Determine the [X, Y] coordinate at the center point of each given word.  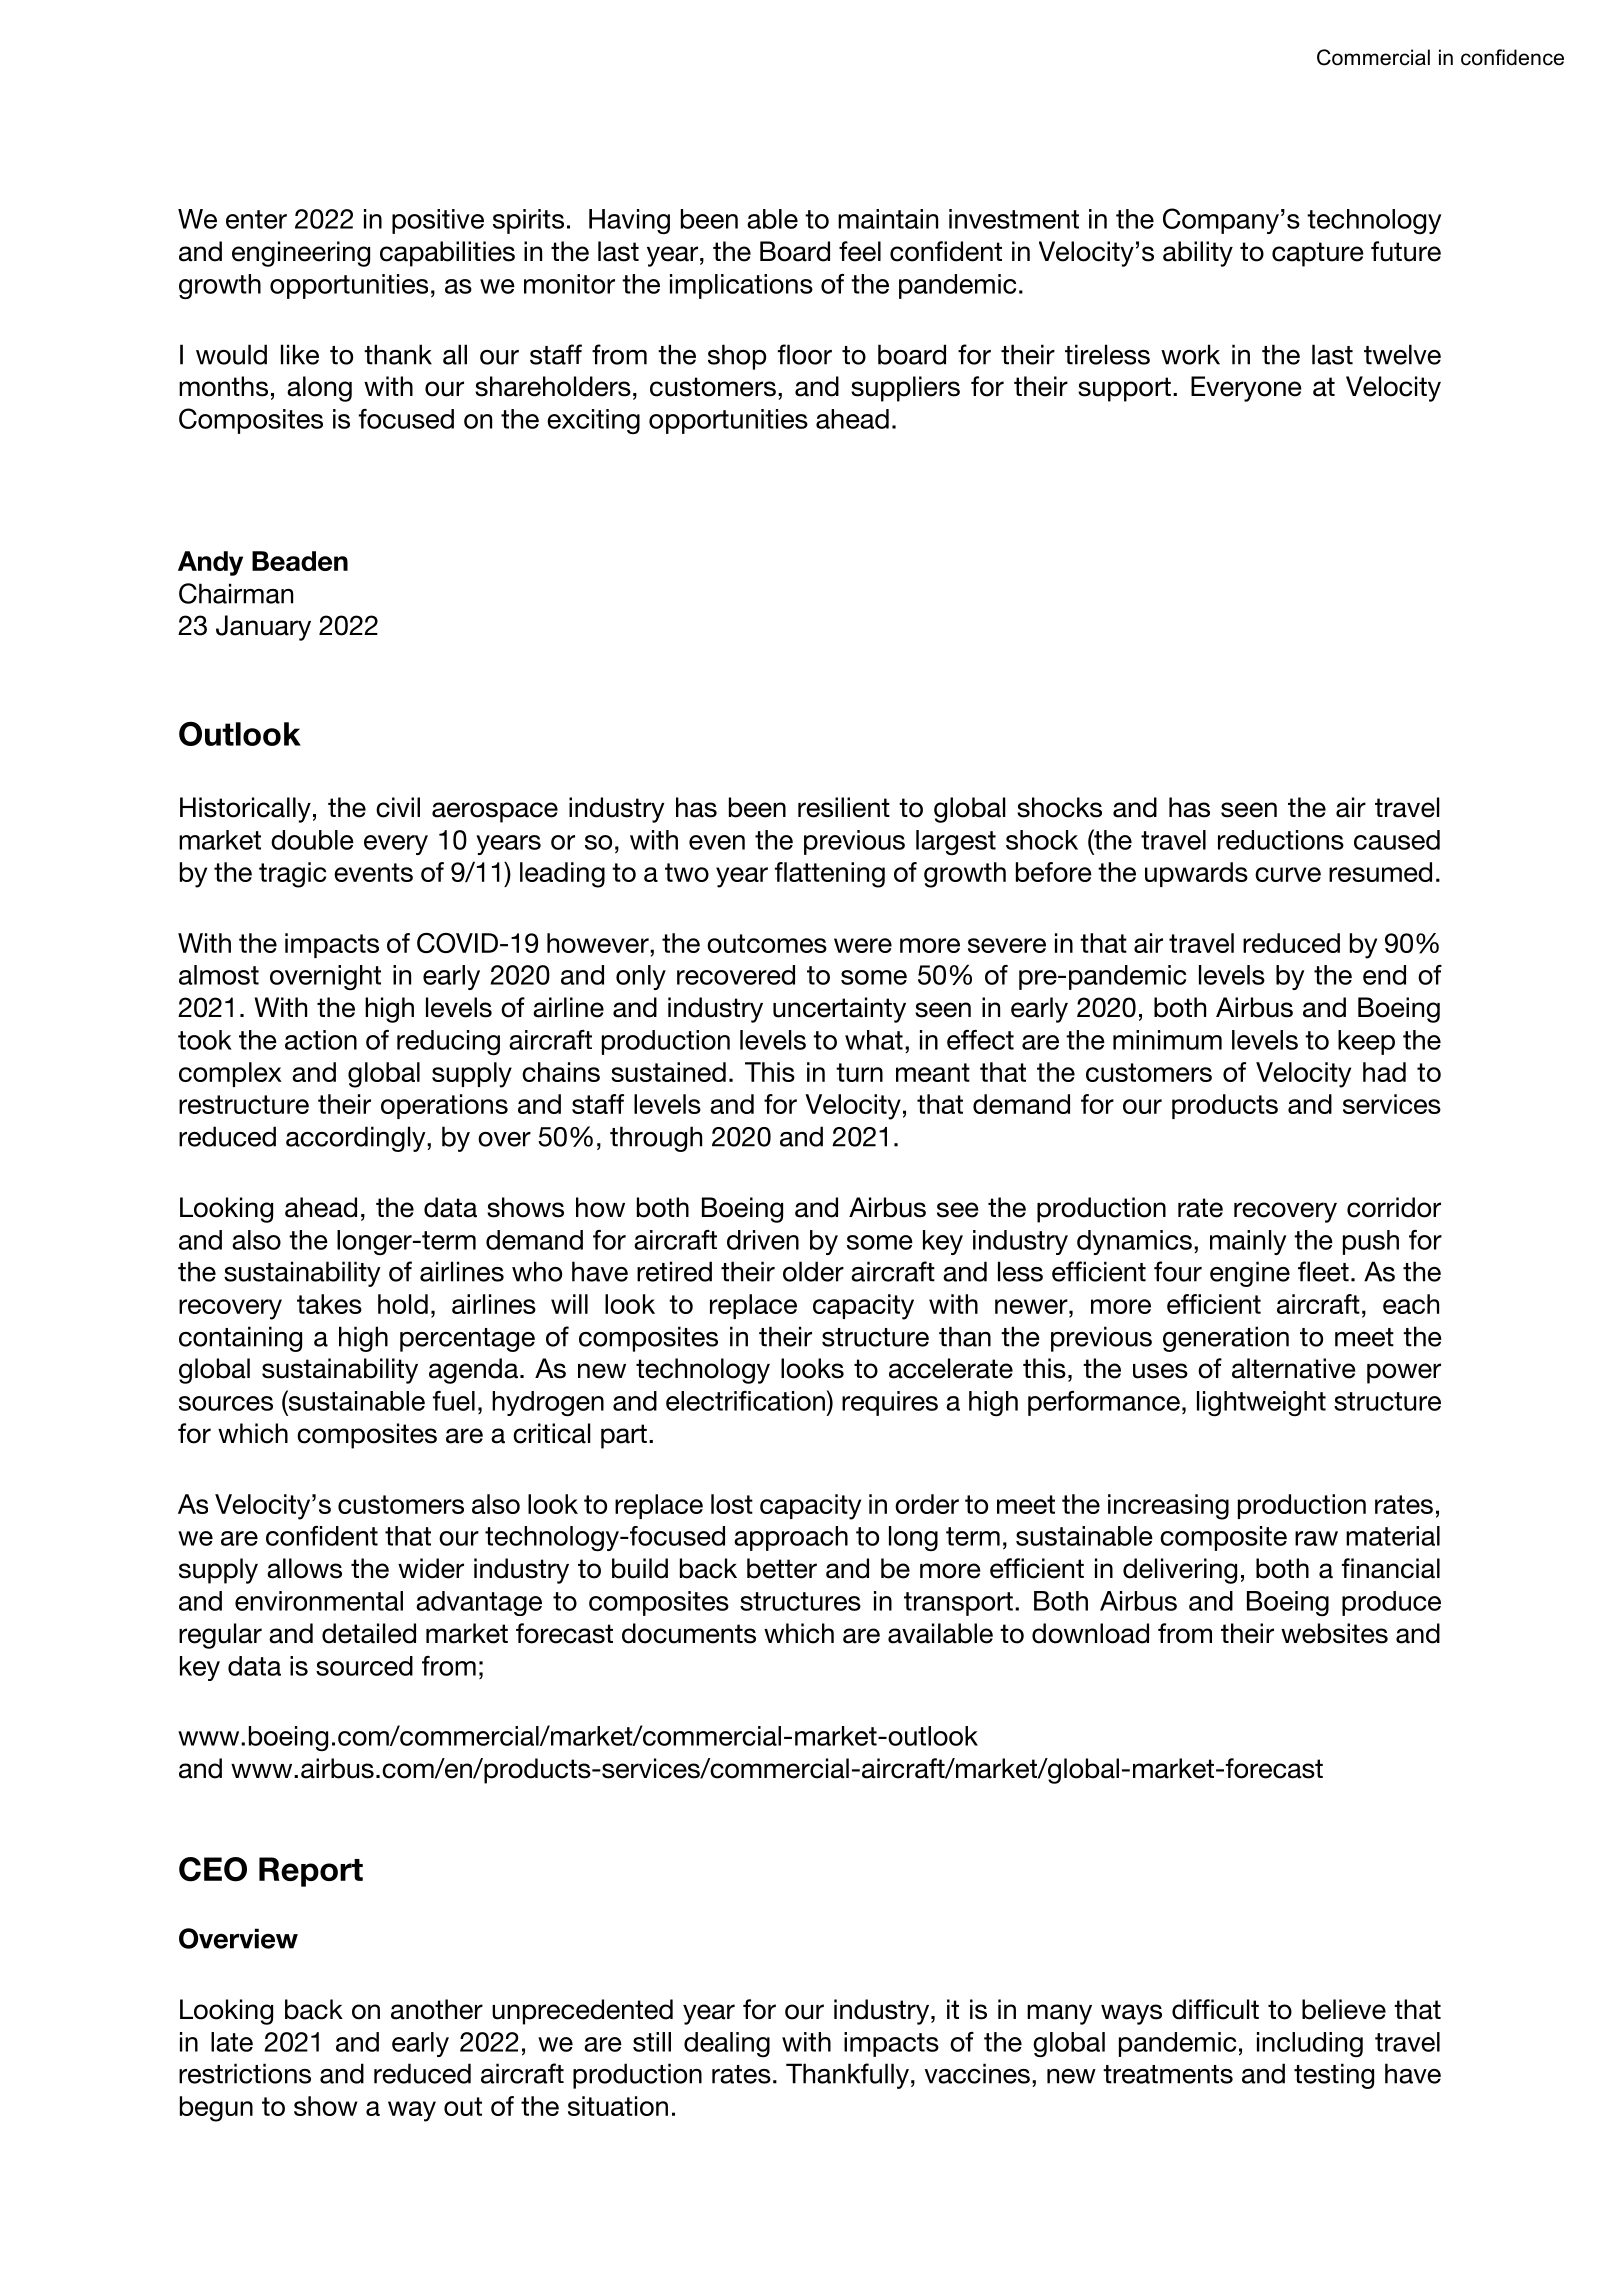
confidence [1512, 57]
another [437, 2009]
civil [398, 807]
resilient [844, 807]
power [1404, 1373]
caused [1397, 840]
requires [890, 1403]
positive [438, 221]
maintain [888, 219]
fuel [454, 1401]
